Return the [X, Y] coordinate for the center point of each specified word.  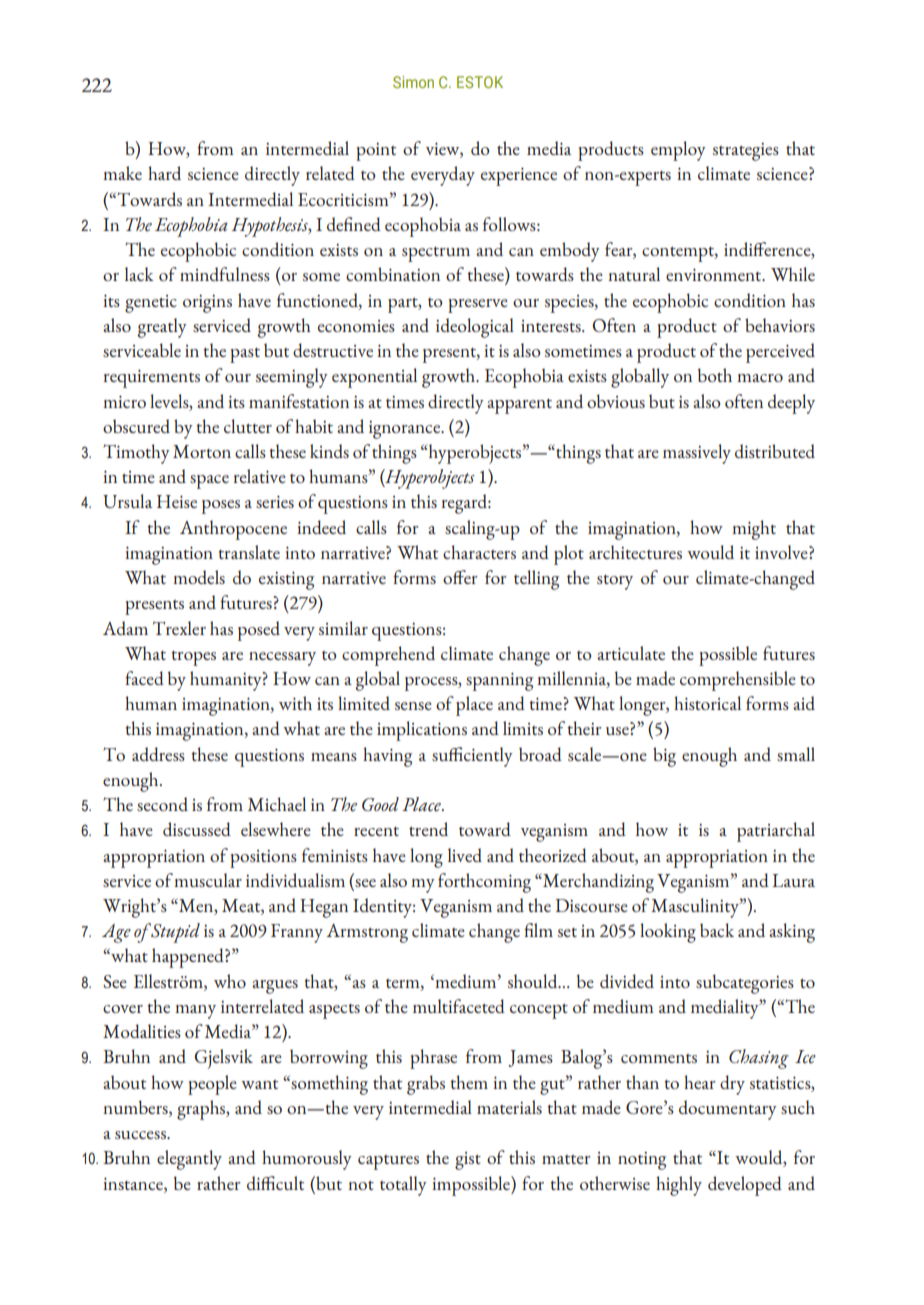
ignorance [406, 430]
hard [164, 173]
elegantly [189, 1160]
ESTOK [480, 82]
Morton [202, 451]
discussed [197, 829]
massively [697, 454]
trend [428, 829]
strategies [746, 152]
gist [468, 1161]
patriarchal [776, 832]
